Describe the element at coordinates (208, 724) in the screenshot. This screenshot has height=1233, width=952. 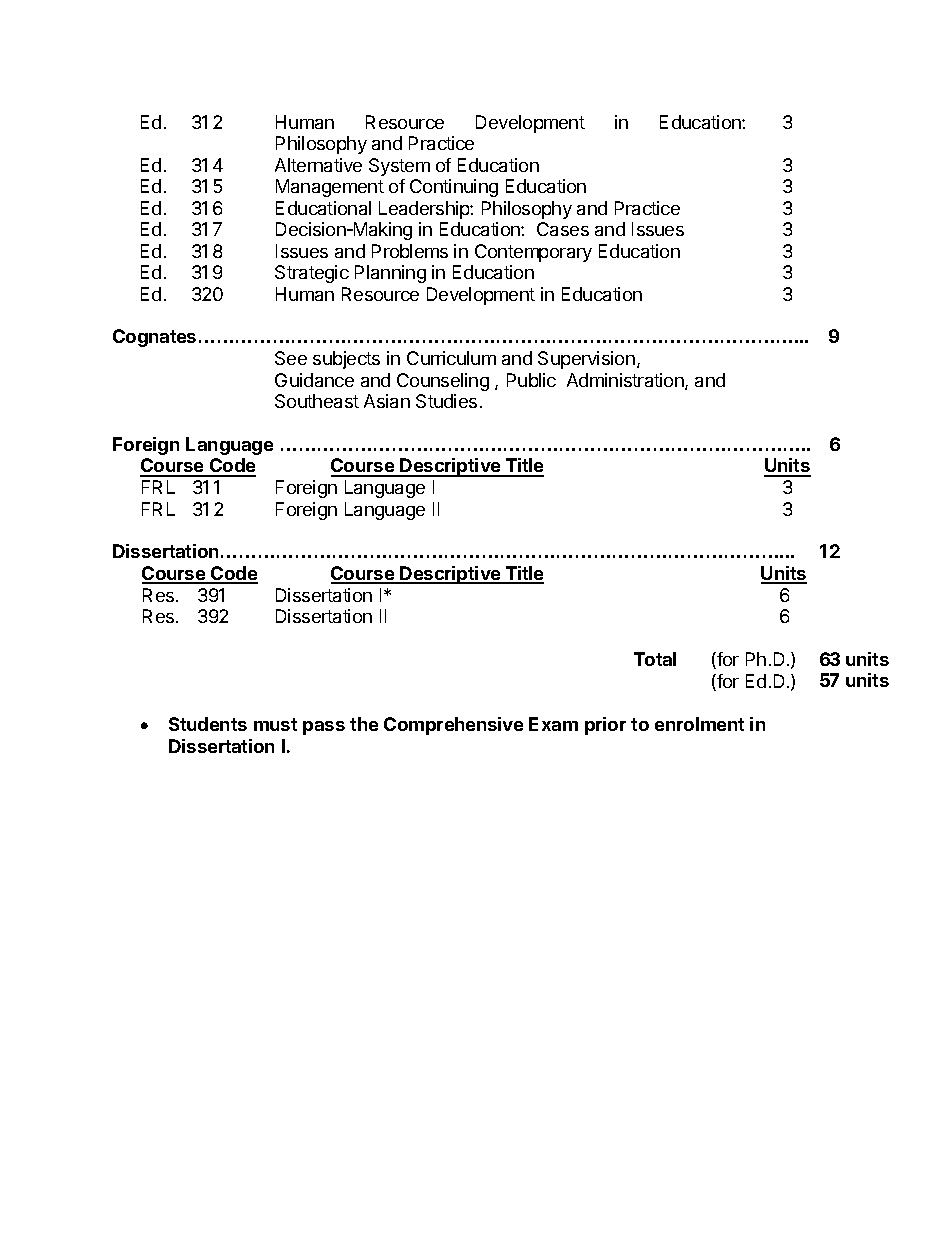
I see `Students` at that location.
